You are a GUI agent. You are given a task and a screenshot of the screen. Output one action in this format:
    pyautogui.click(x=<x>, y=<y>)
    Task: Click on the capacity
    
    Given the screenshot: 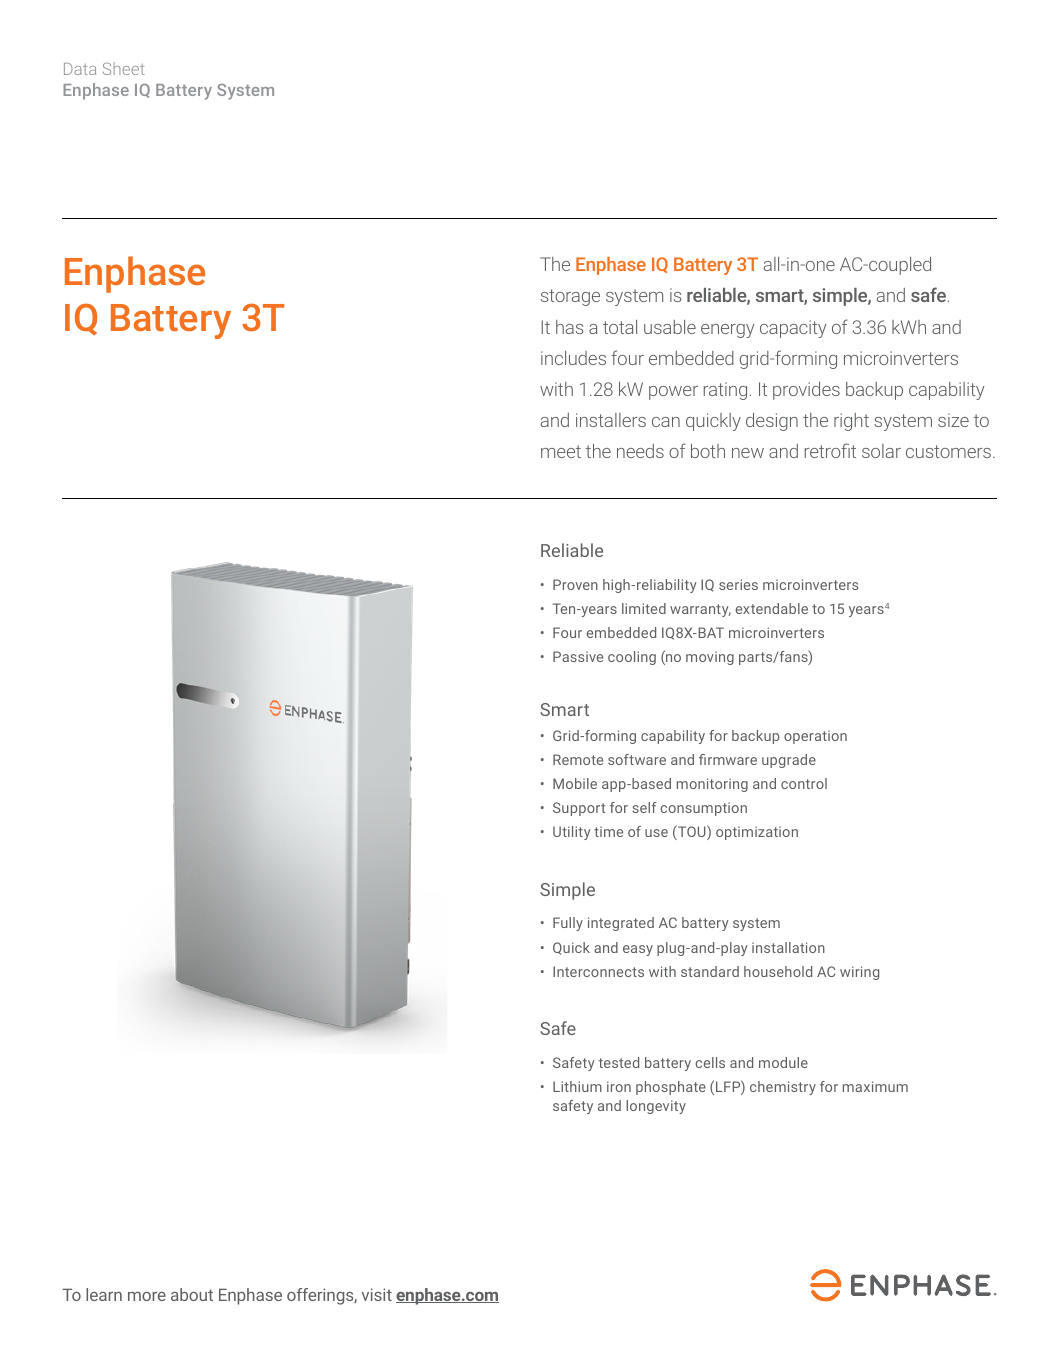 What is the action you would take?
    pyautogui.click(x=793, y=329)
